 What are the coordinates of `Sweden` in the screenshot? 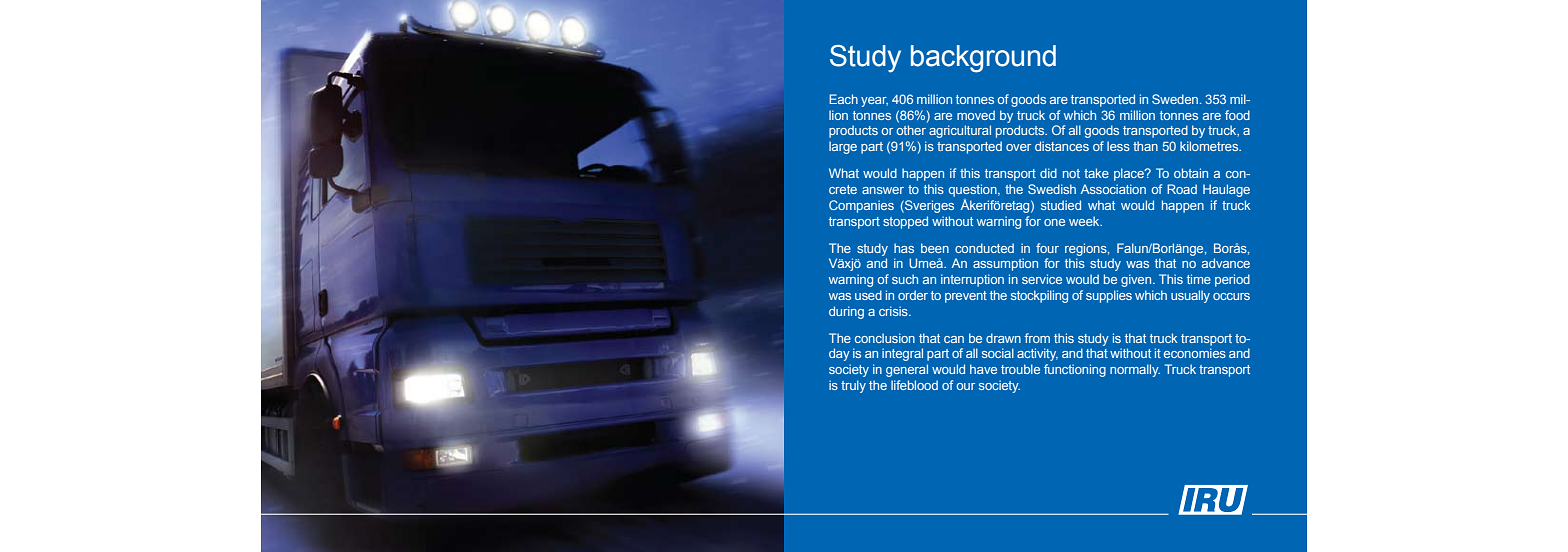 It's located at (1175, 99).
